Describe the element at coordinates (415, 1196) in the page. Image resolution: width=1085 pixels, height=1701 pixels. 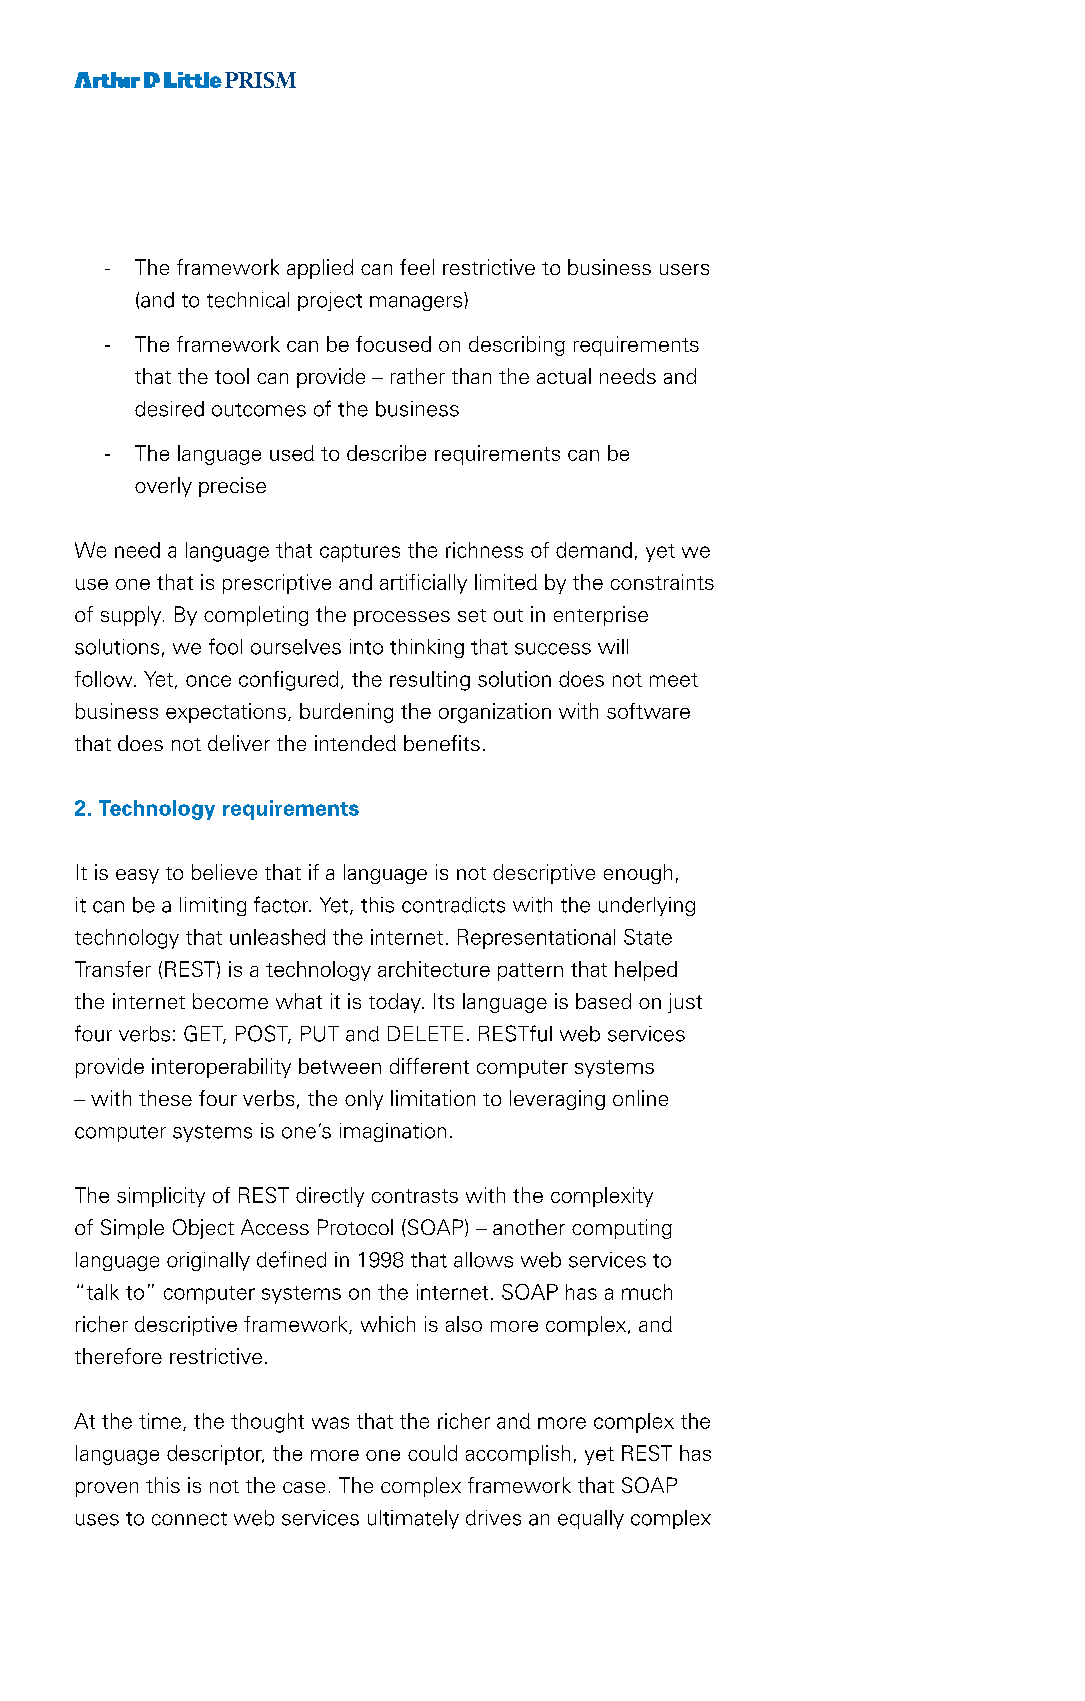
I see `contrasts` at that location.
